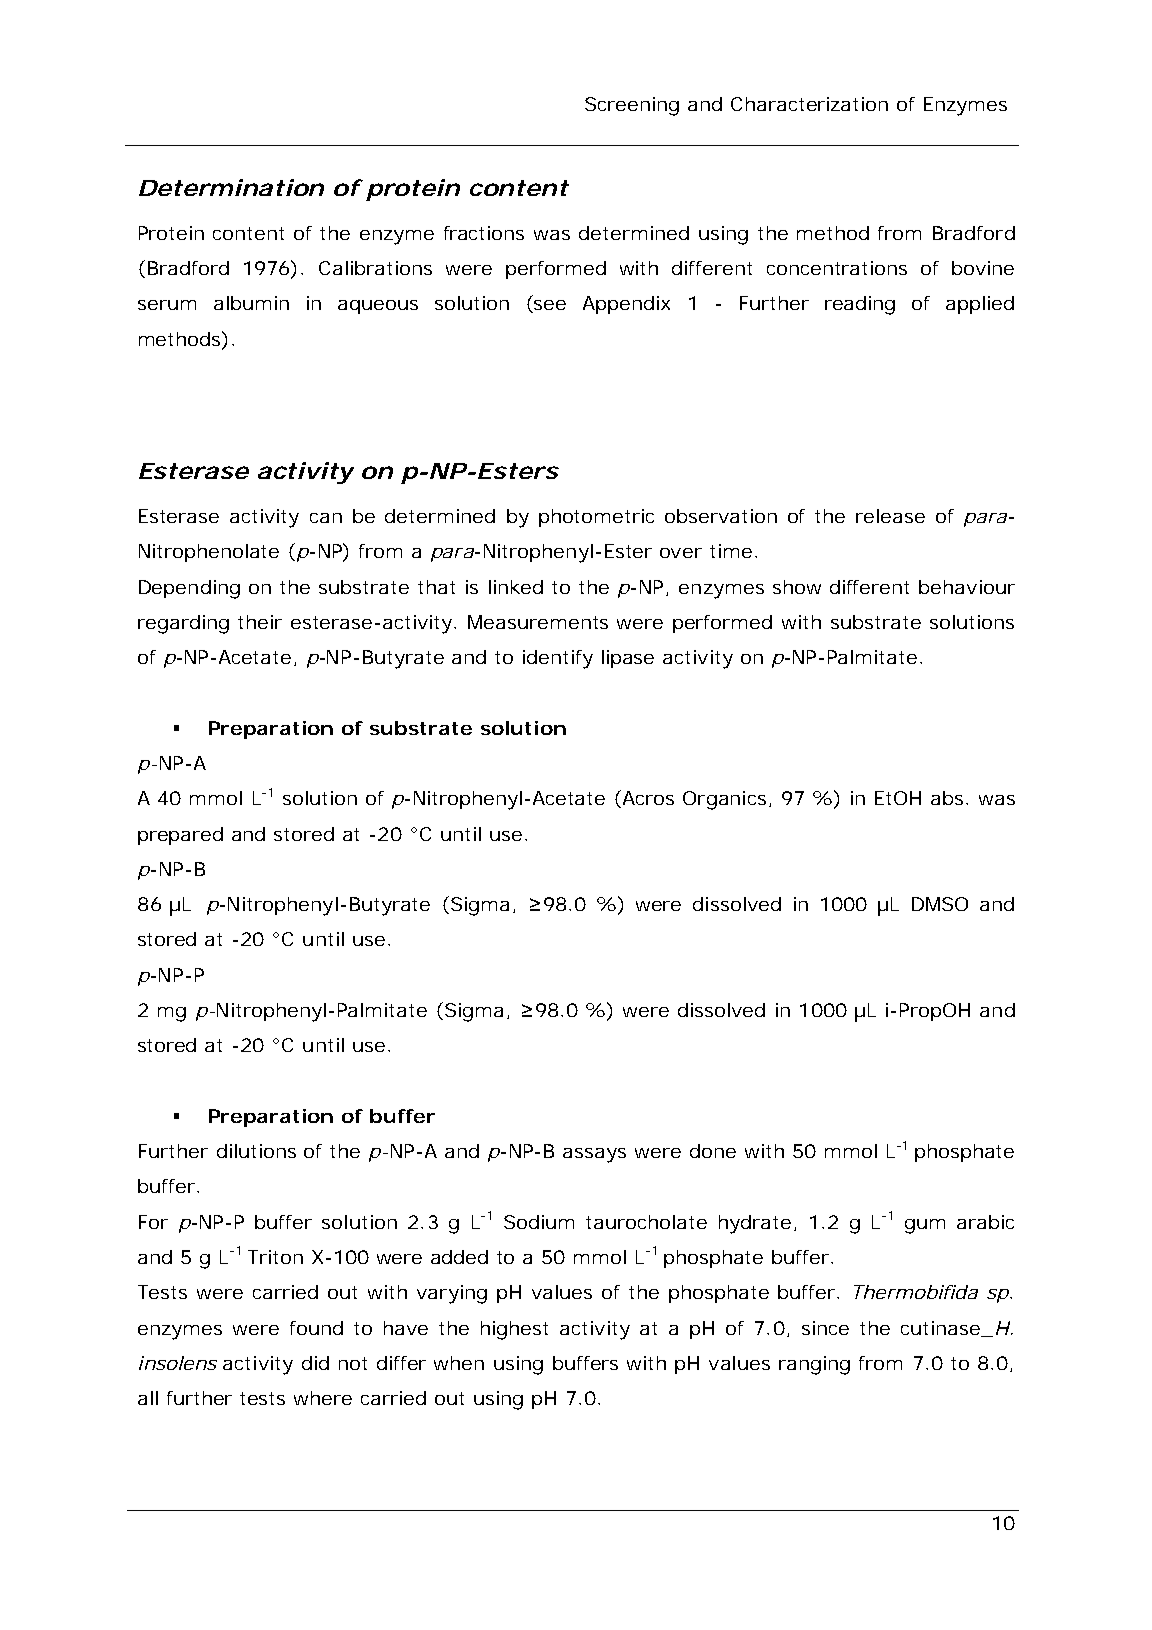 The height and width of the image is (1630, 1152). What do you see at coordinates (890, 516) in the image?
I see `release` at bounding box center [890, 516].
